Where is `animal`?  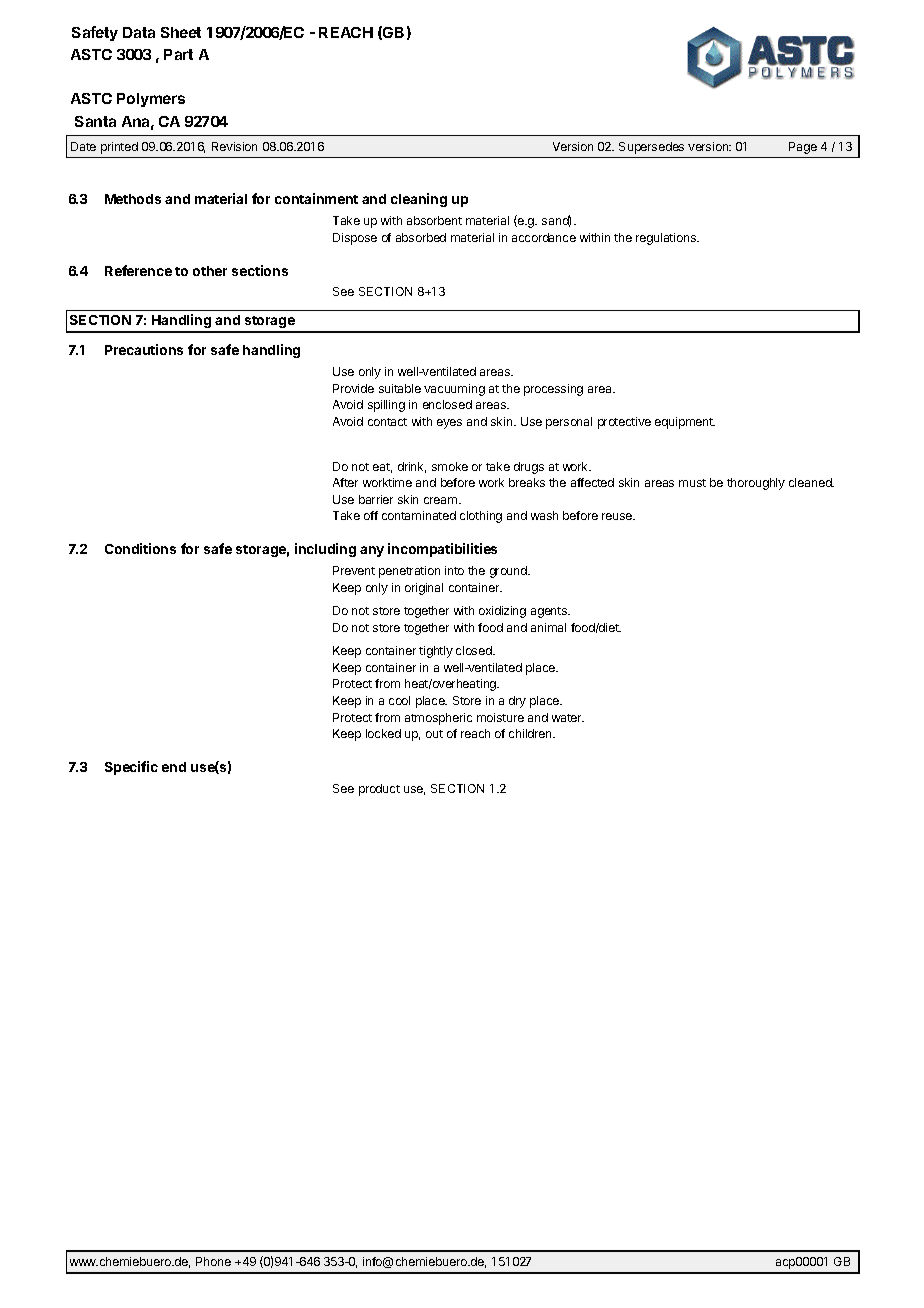
animal is located at coordinates (548, 627).
